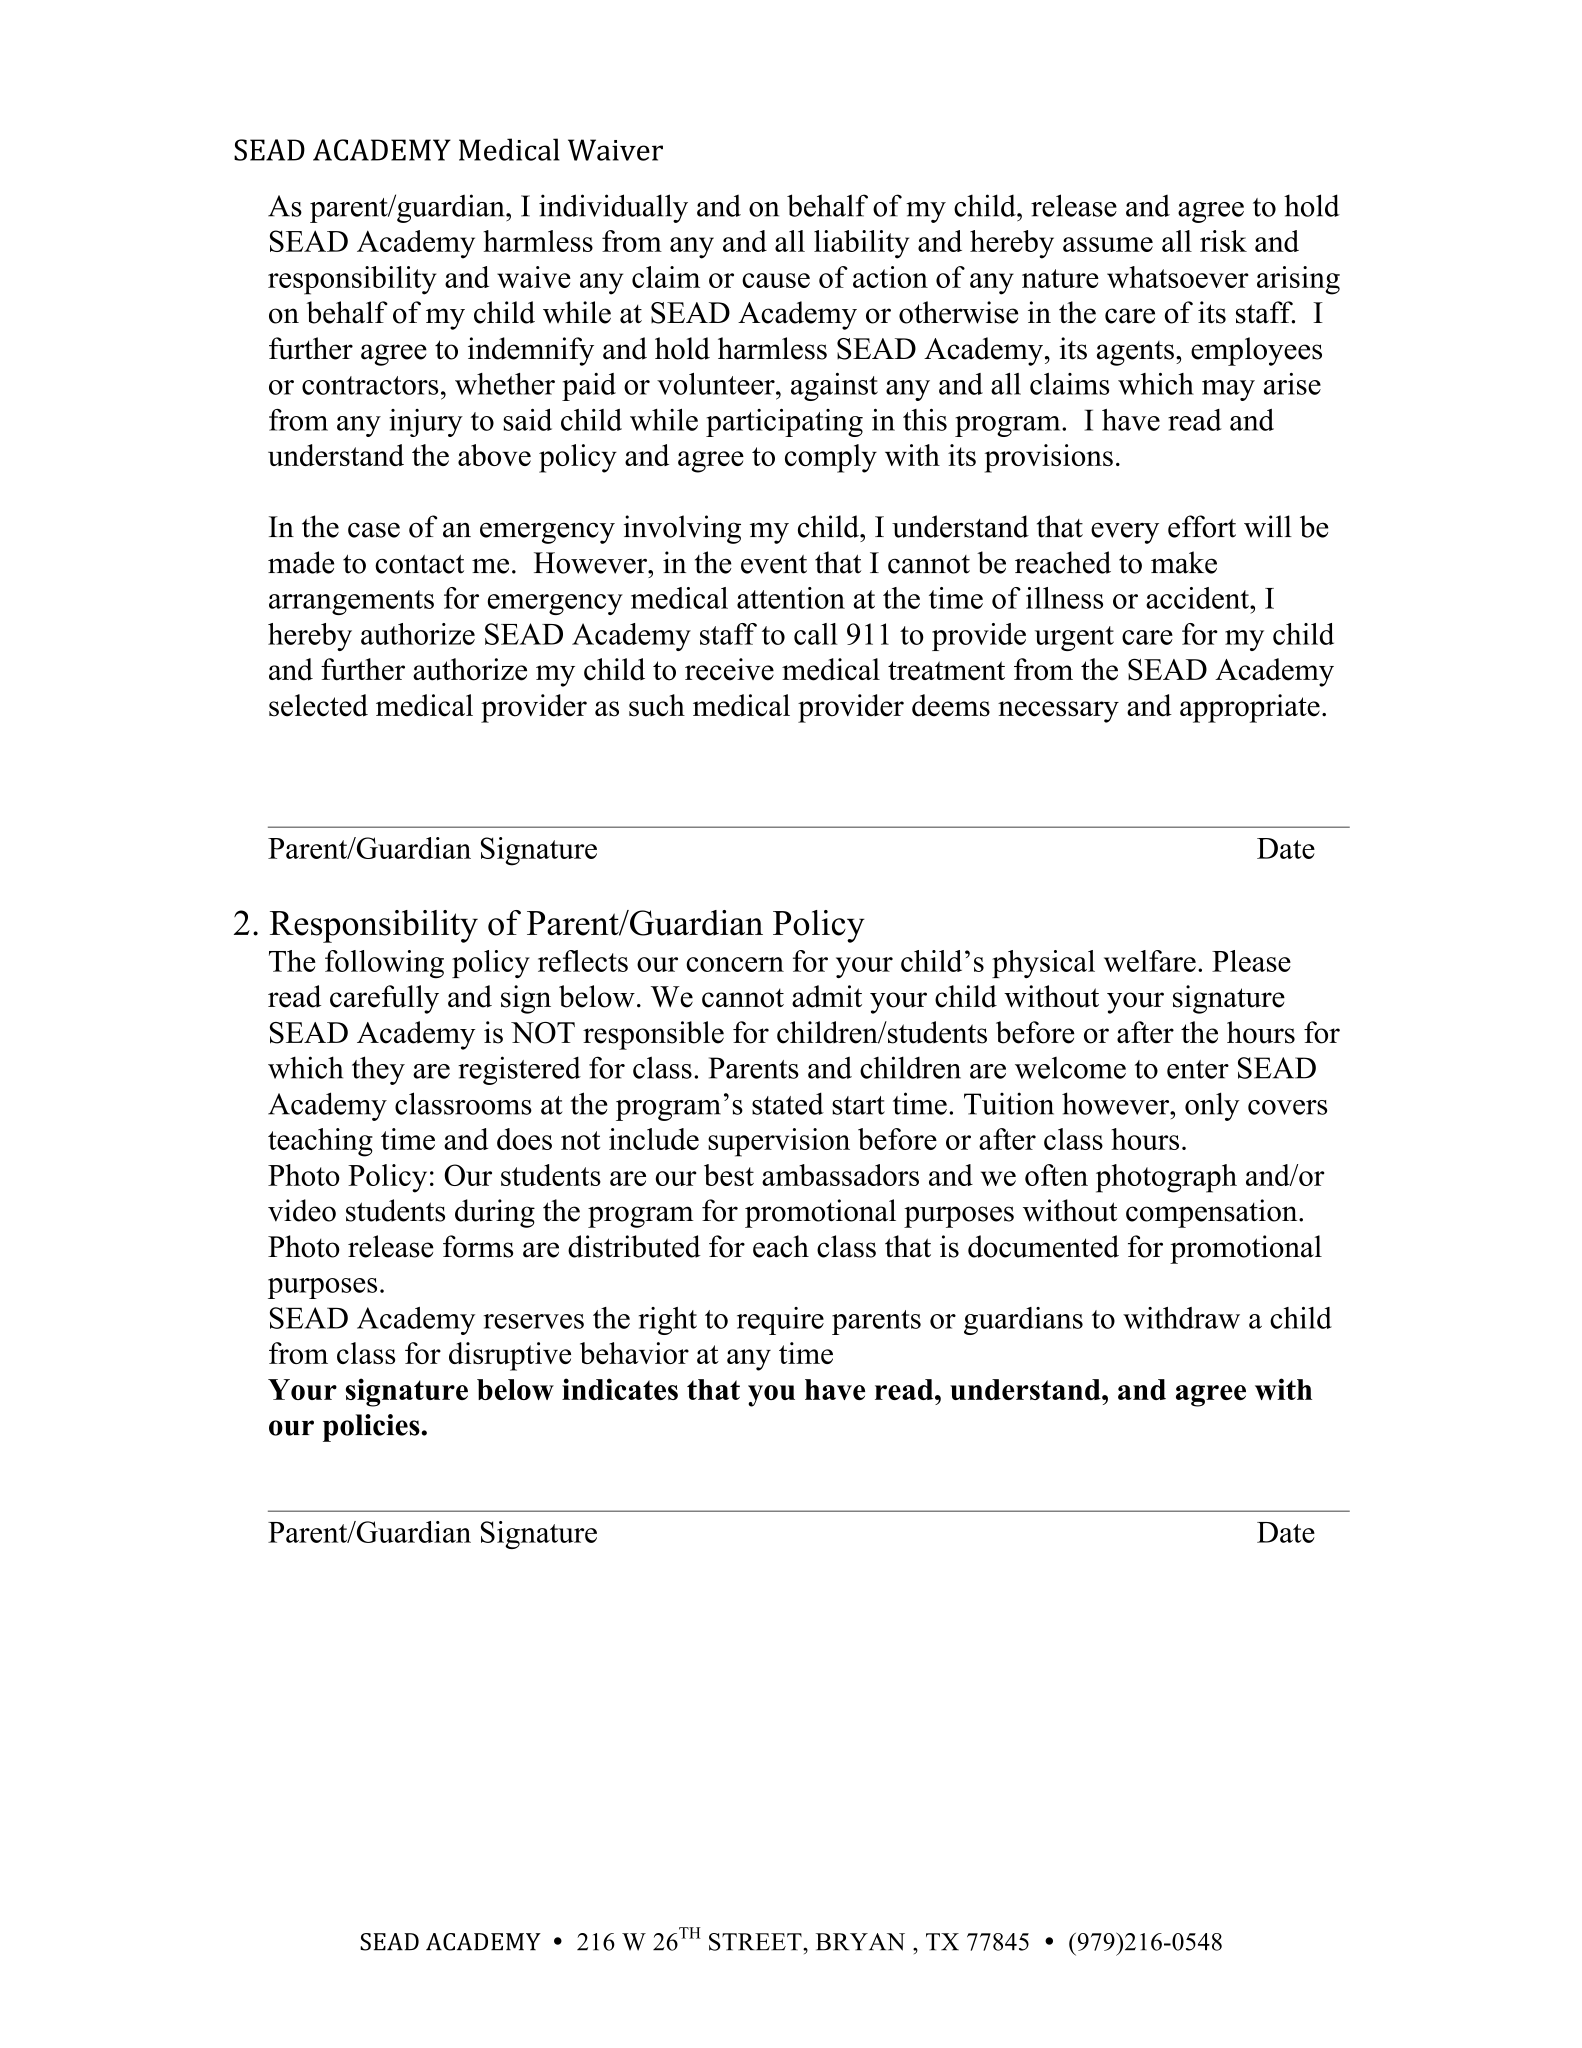 This image has width=1582, height=2048. What do you see at coordinates (384, 964) in the image?
I see `following` at bounding box center [384, 964].
